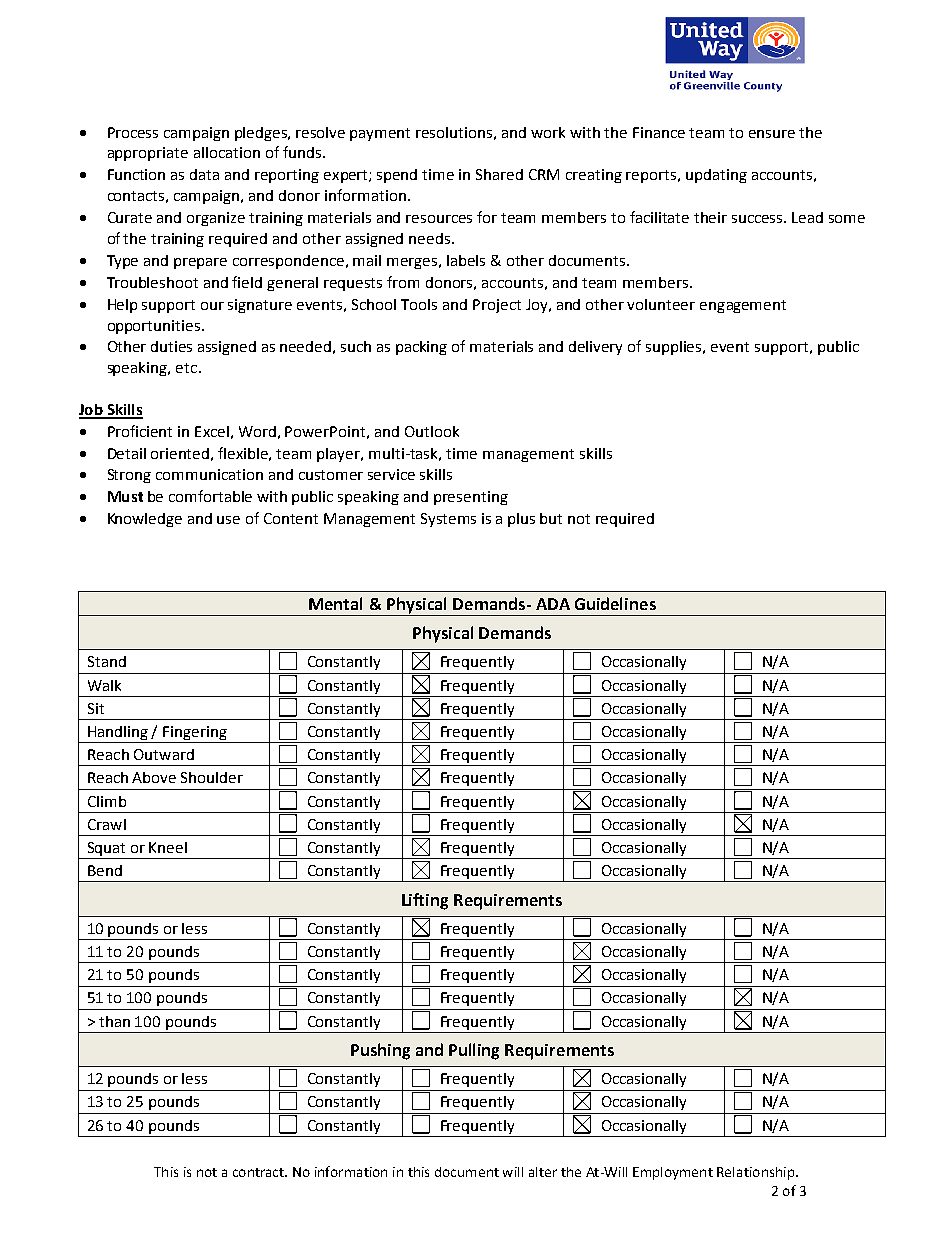 The height and width of the screenshot is (1233, 952). What do you see at coordinates (471, 498) in the screenshot?
I see `presenting` at bounding box center [471, 498].
